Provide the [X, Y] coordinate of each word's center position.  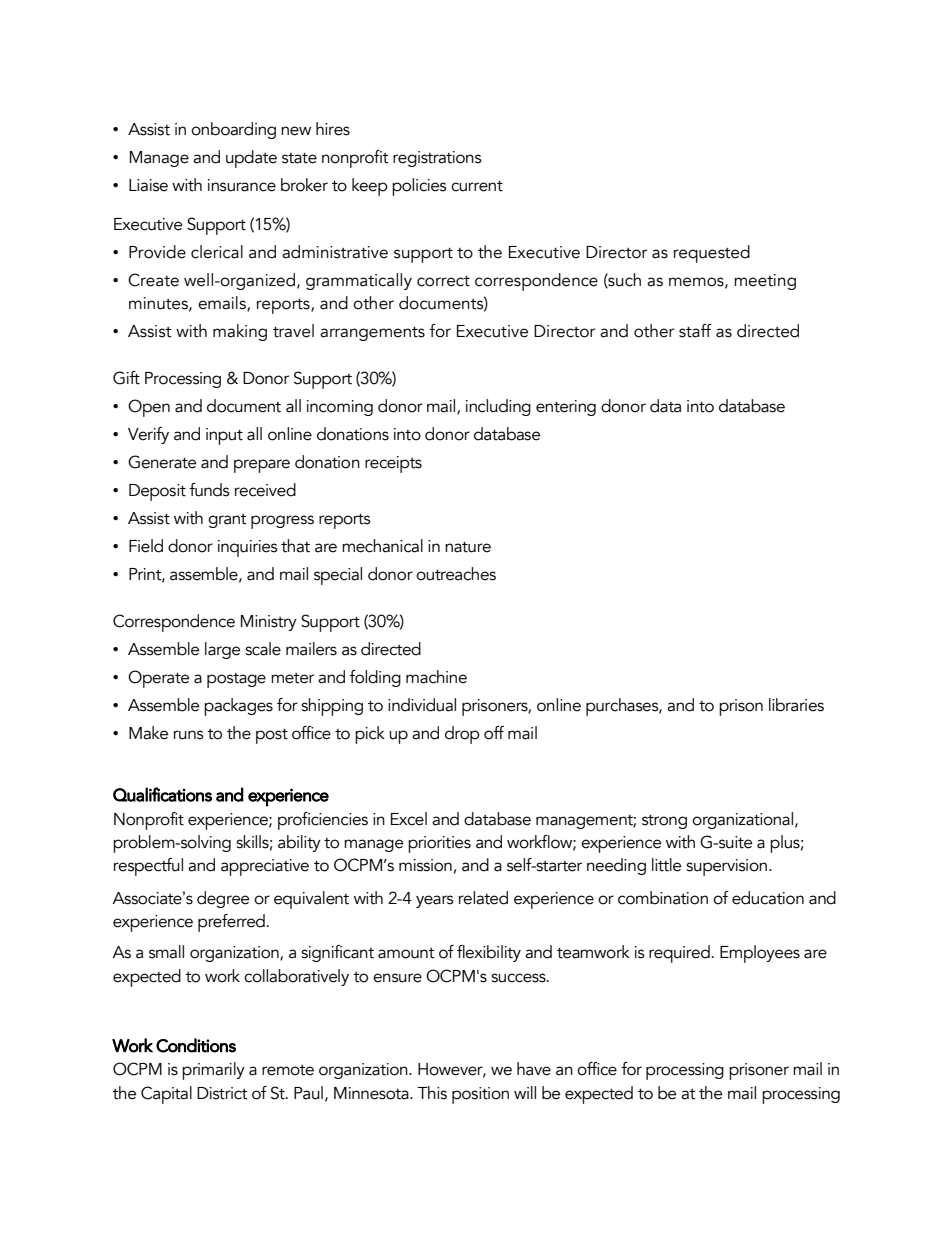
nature [468, 547]
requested [712, 254]
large [222, 650]
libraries [796, 705]
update [251, 159]
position [480, 1095]
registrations [437, 159]
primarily [213, 1071]
